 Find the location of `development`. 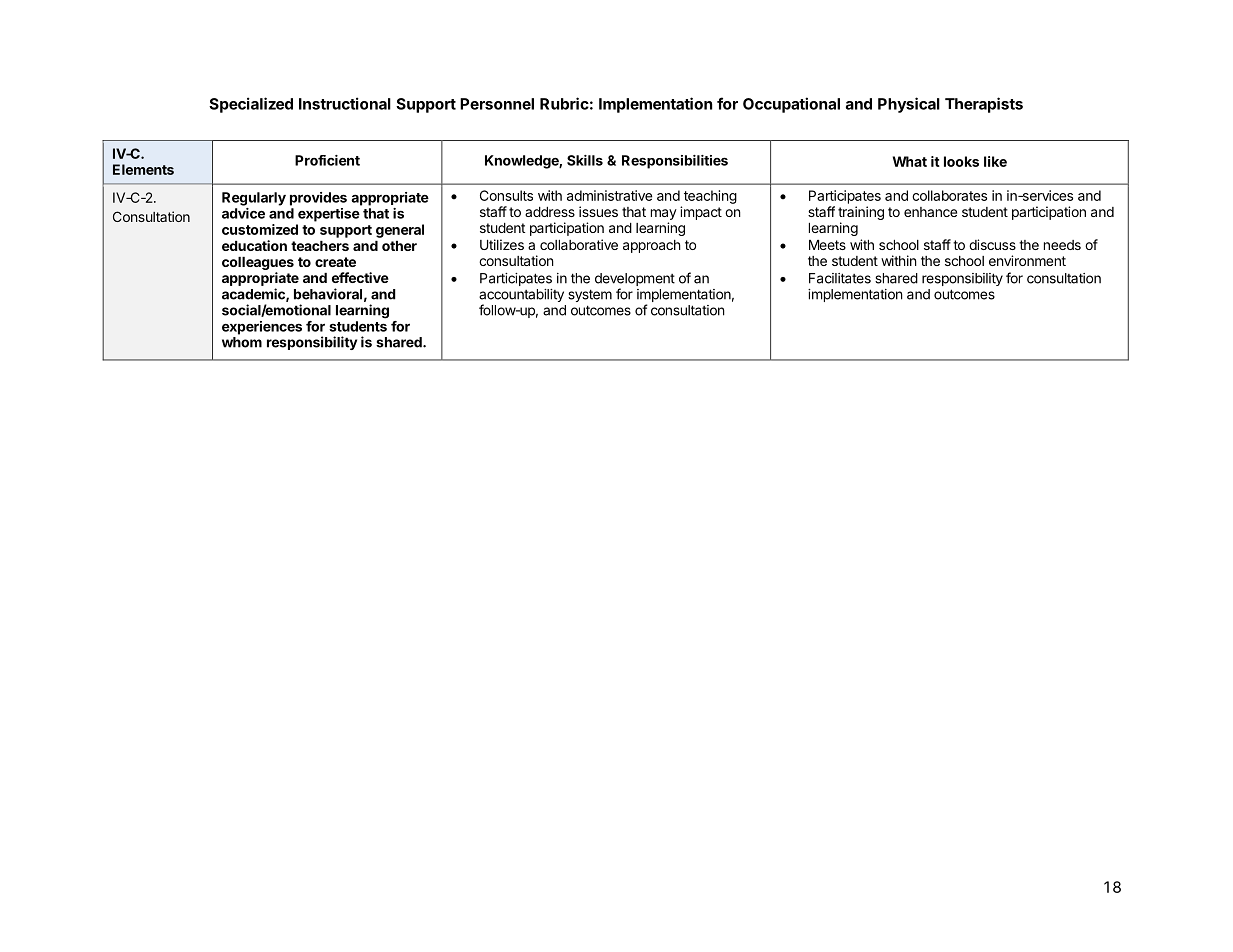

development is located at coordinates (635, 281).
